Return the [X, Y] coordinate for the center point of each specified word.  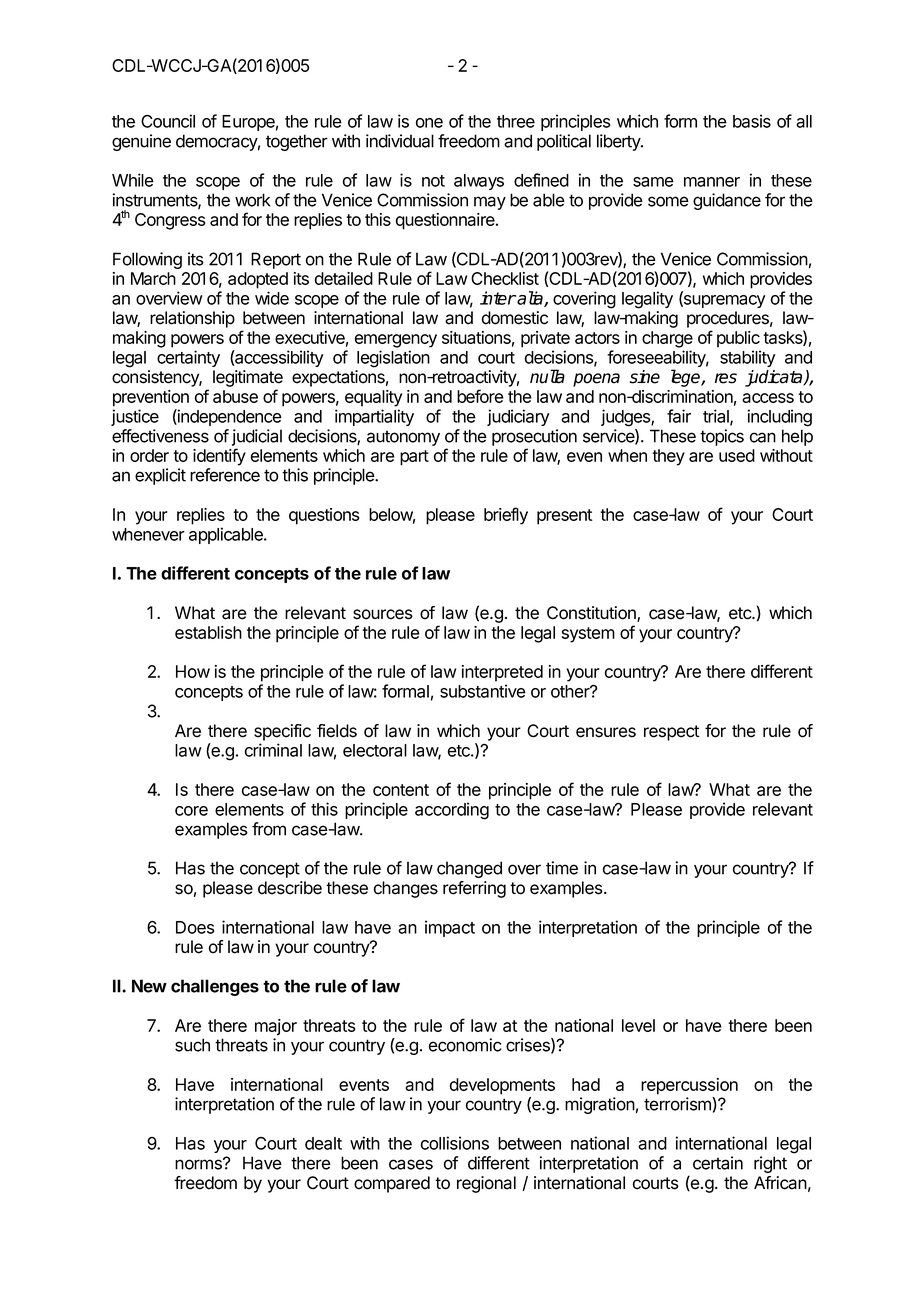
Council [168, 121]
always [479, 182]
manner [712, 182]
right [770, 1164]
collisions [455, 1143]
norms [199, 1164]
